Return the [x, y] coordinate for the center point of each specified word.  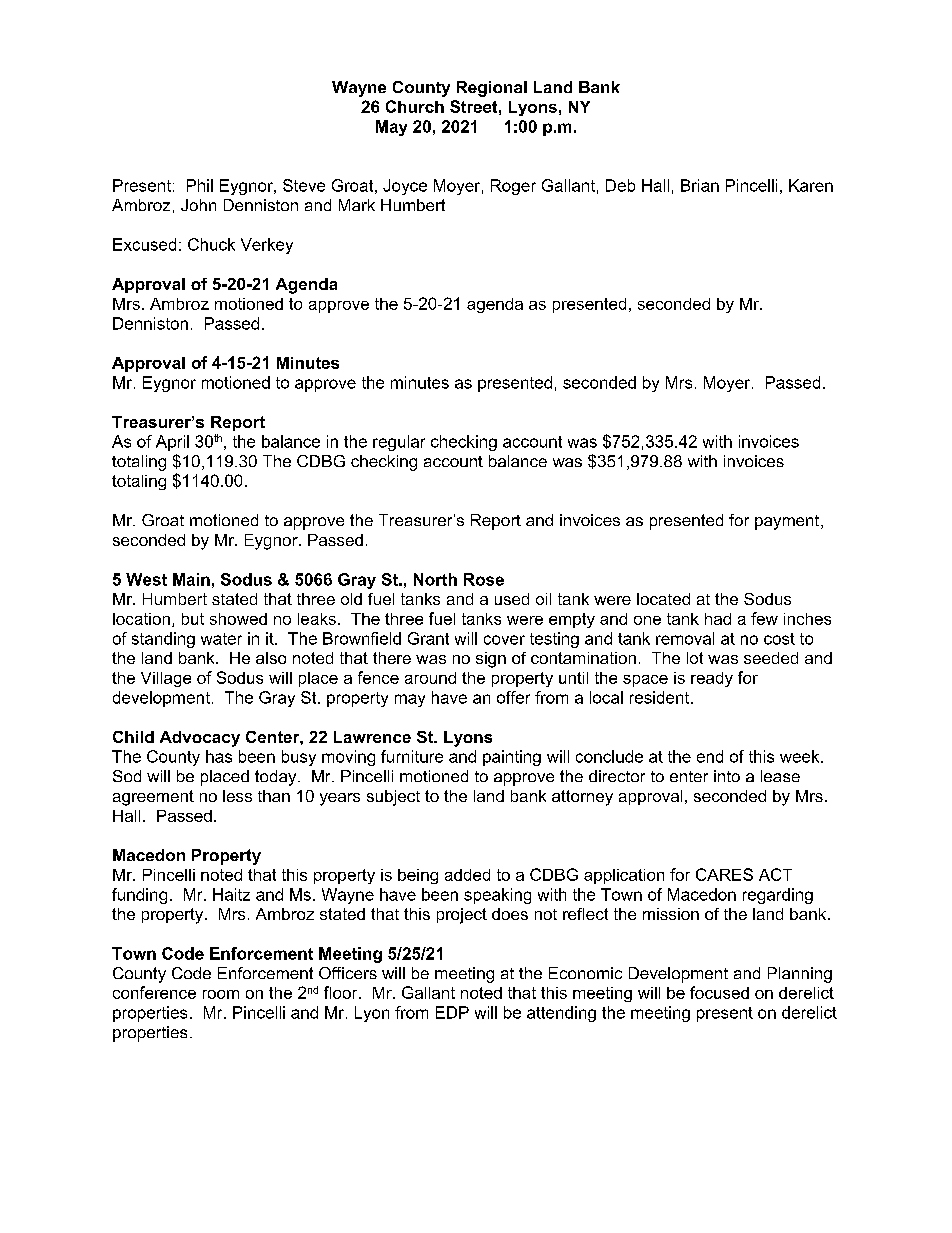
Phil [200, 185]
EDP [452, 1012]
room [221, 994]
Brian [700, 185]
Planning [800, 975]
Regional [492, 89]
